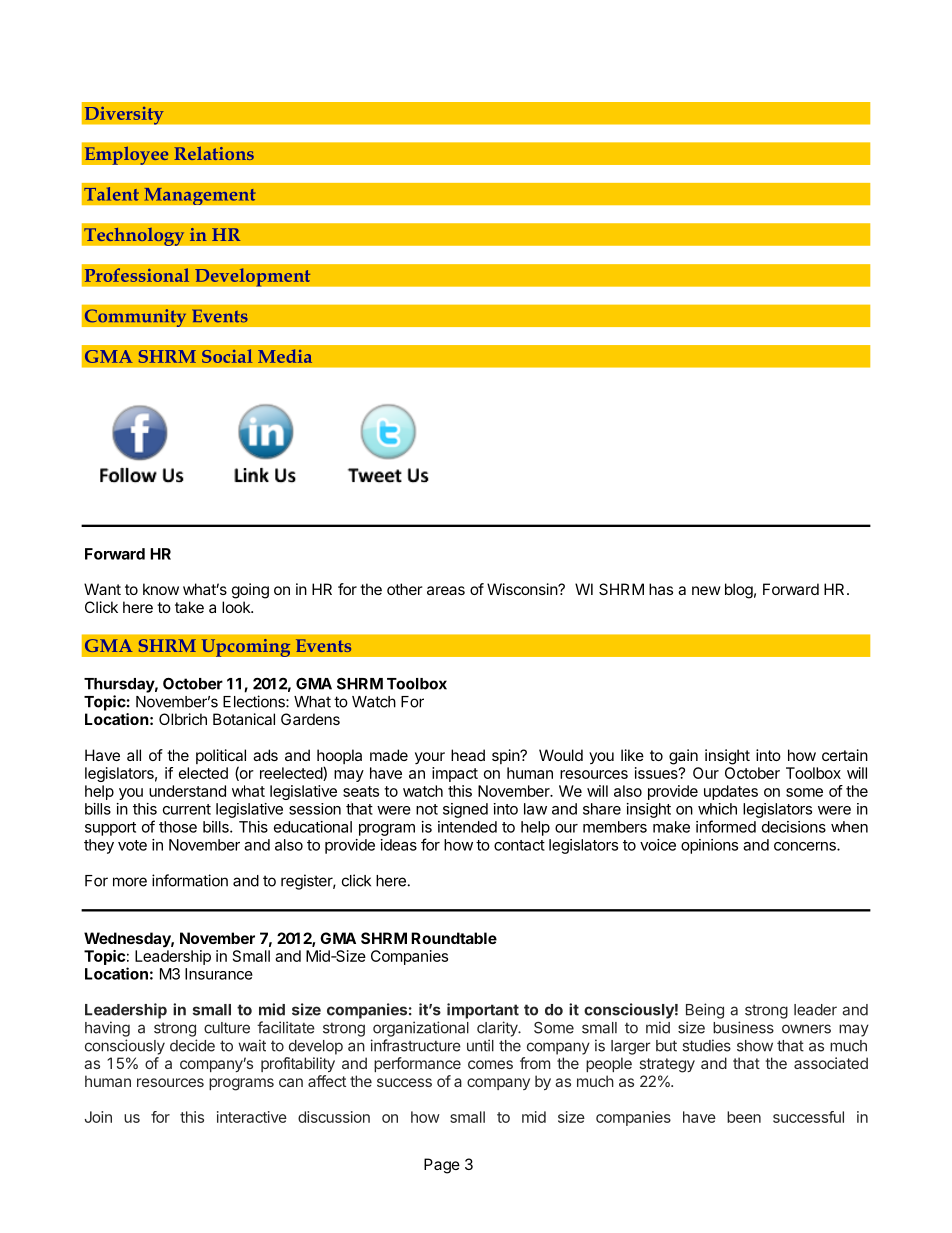  I want to click on has, so click(661, 589).
